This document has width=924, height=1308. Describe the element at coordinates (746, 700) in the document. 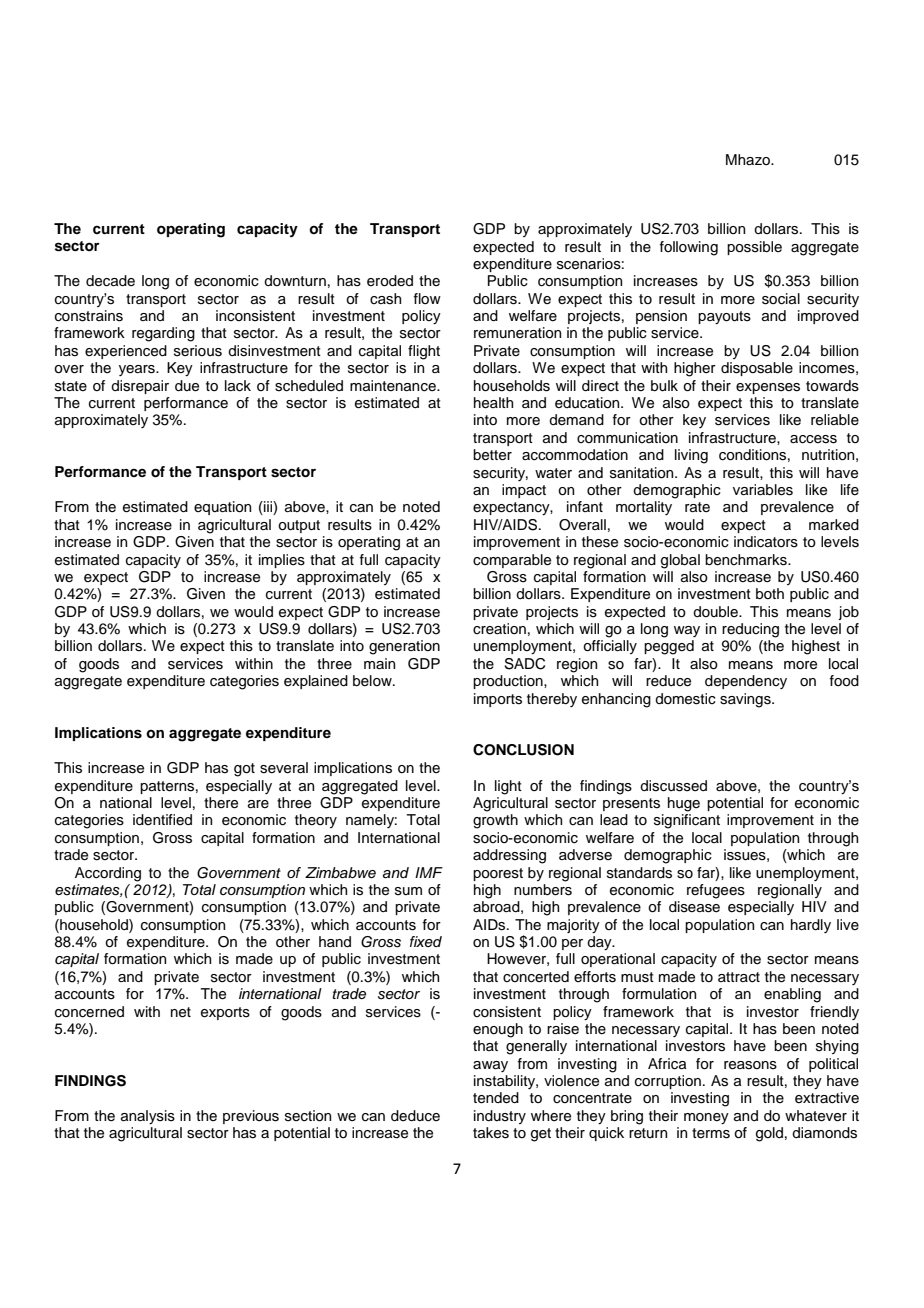

I see `savings` at that location.
